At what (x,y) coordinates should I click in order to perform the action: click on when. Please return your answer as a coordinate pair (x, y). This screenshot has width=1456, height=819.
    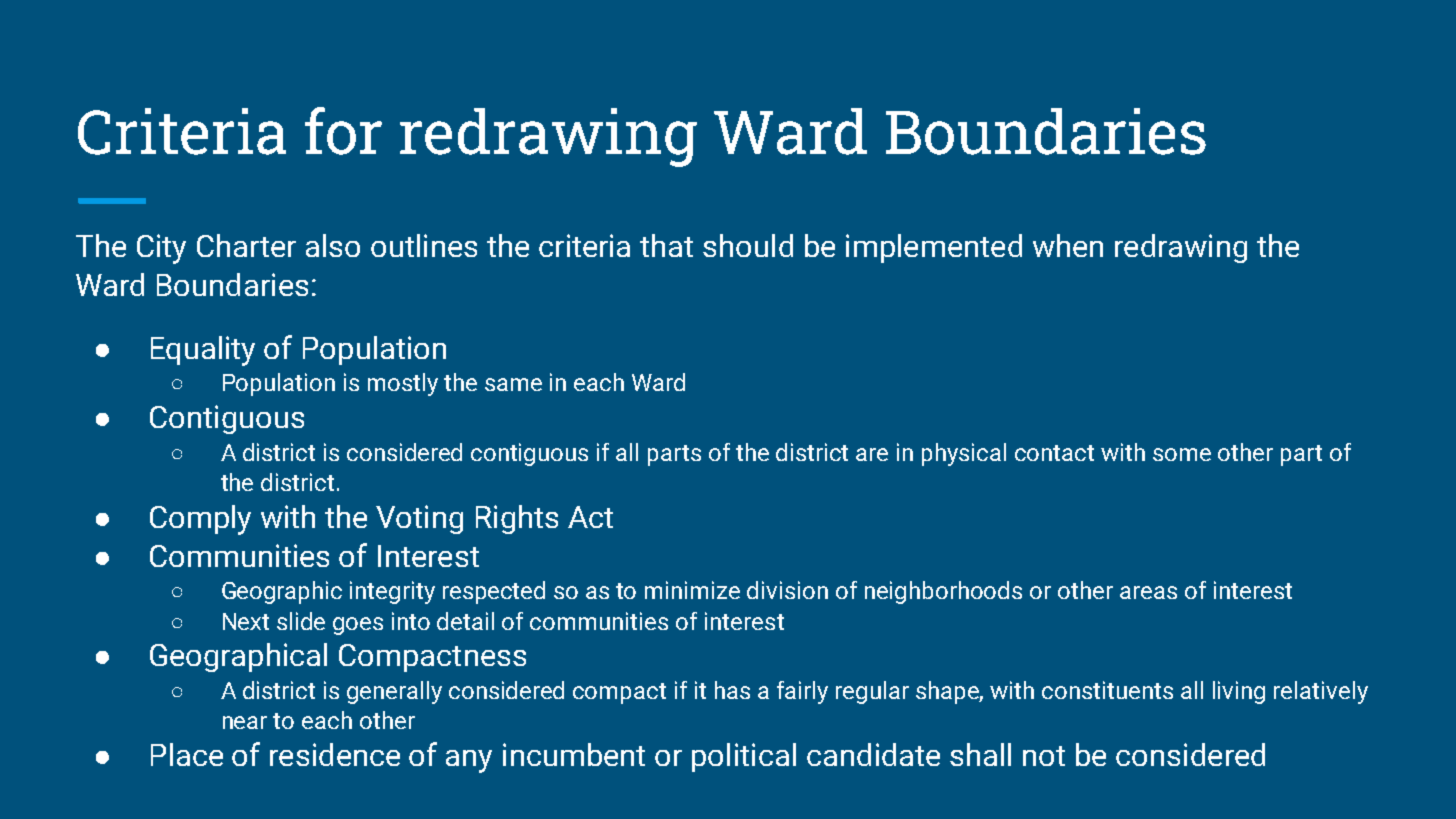
    Looking at the image, I should click on (1068, 245).
